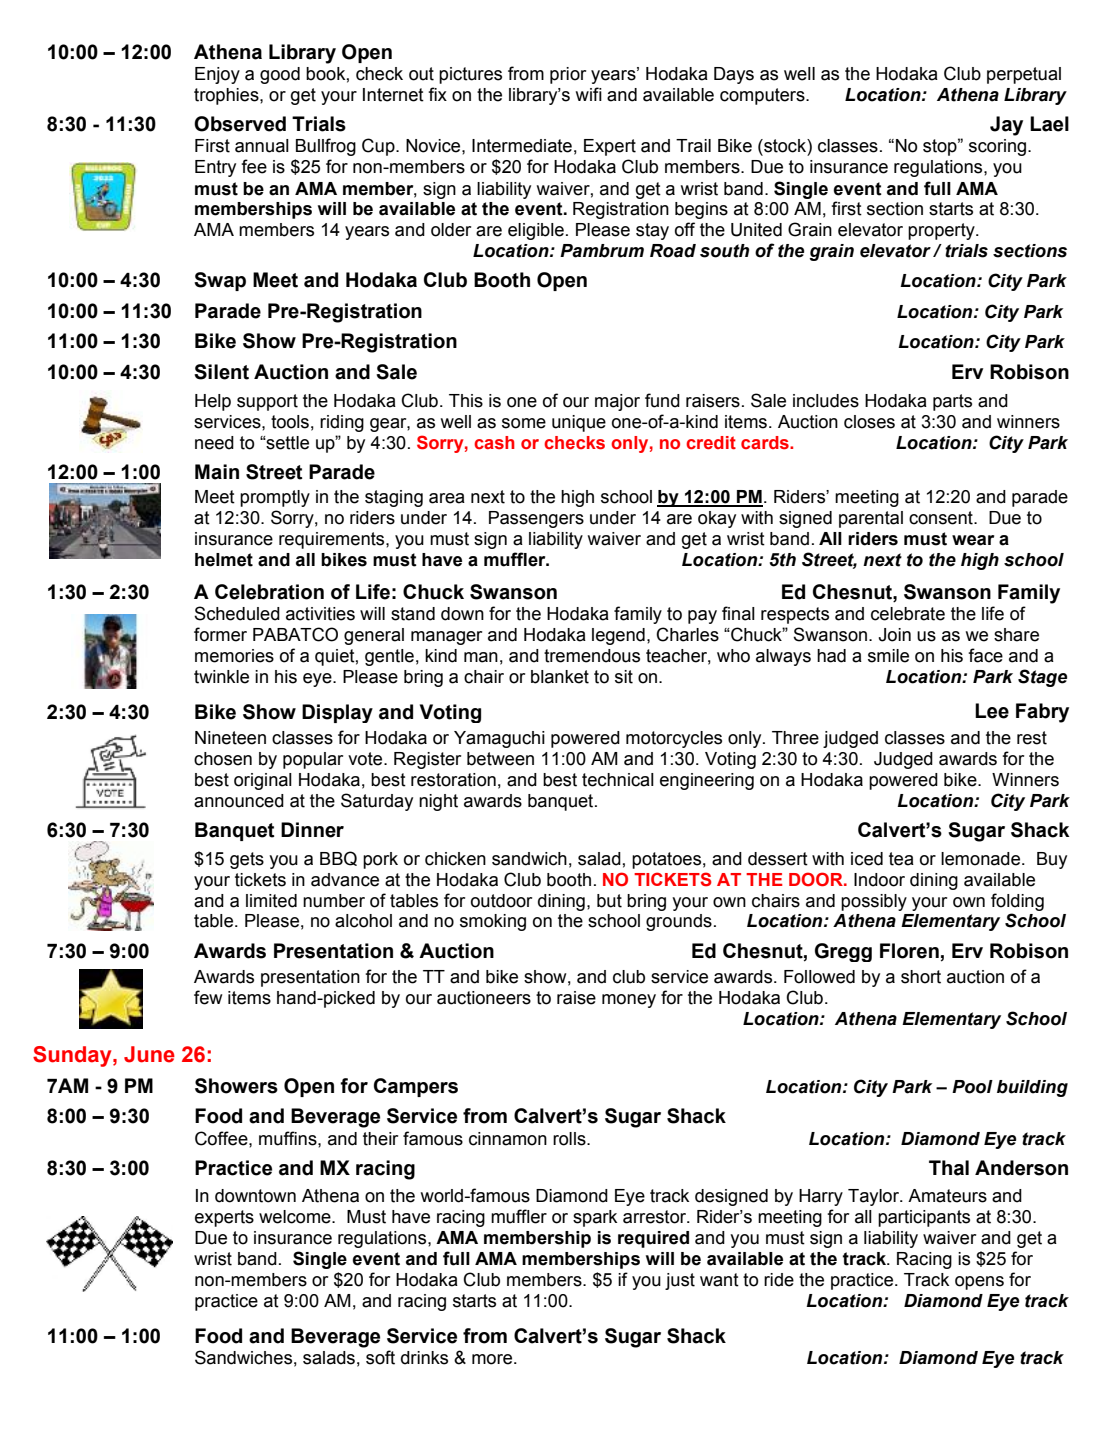 Image resolution: width=1116 pixels, height=1444 pixels. I want to click on but, so click(609, 901).
